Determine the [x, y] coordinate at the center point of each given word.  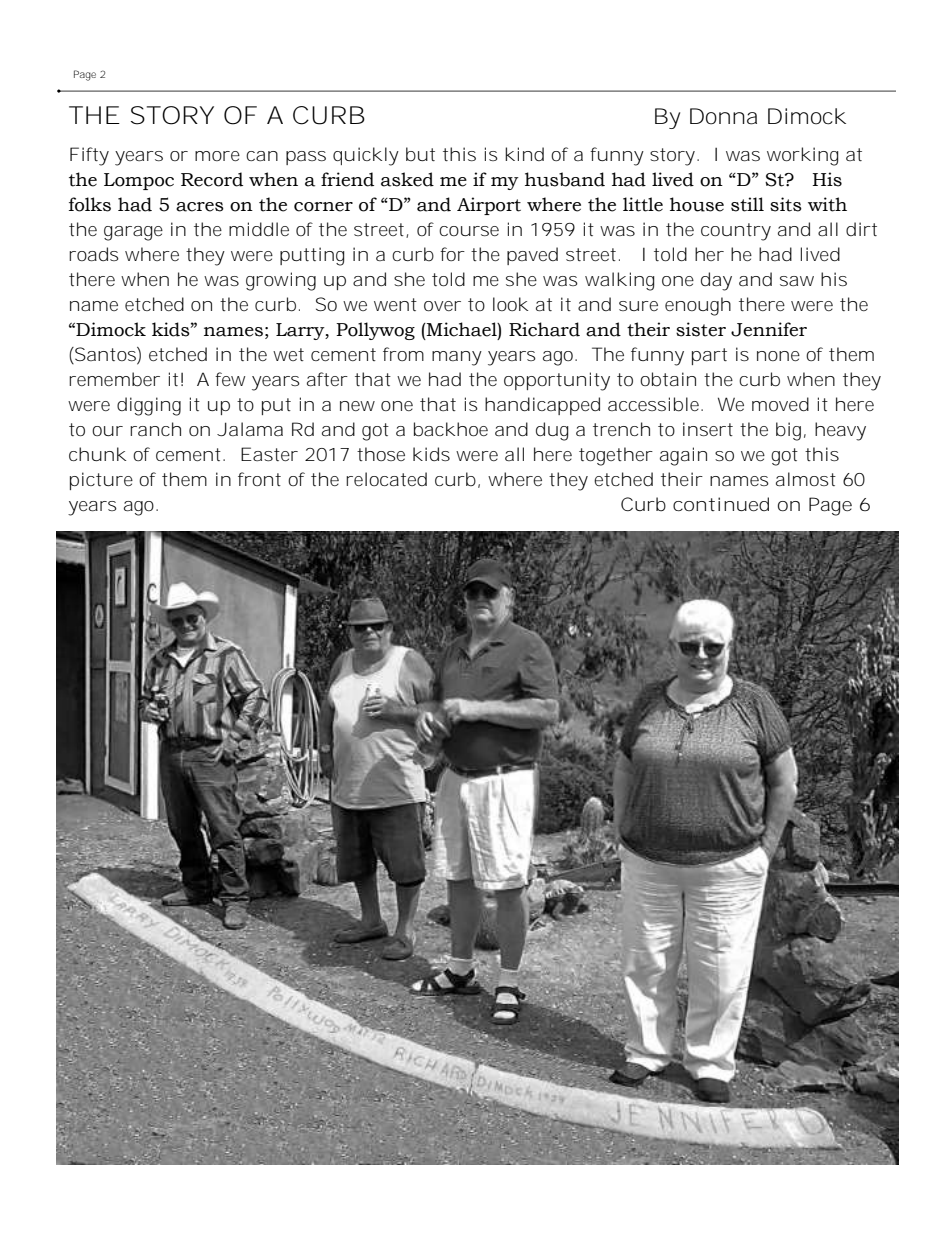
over [442, 306]
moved [780, 404]
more [217, 156]
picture [101, 481]
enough [698, 306]
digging [149, 406]
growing [281, 281]
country [736, 232]
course [469, 231]
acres [200, 207]
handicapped [542, 406]
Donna [723, 116]
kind [524, 154]
